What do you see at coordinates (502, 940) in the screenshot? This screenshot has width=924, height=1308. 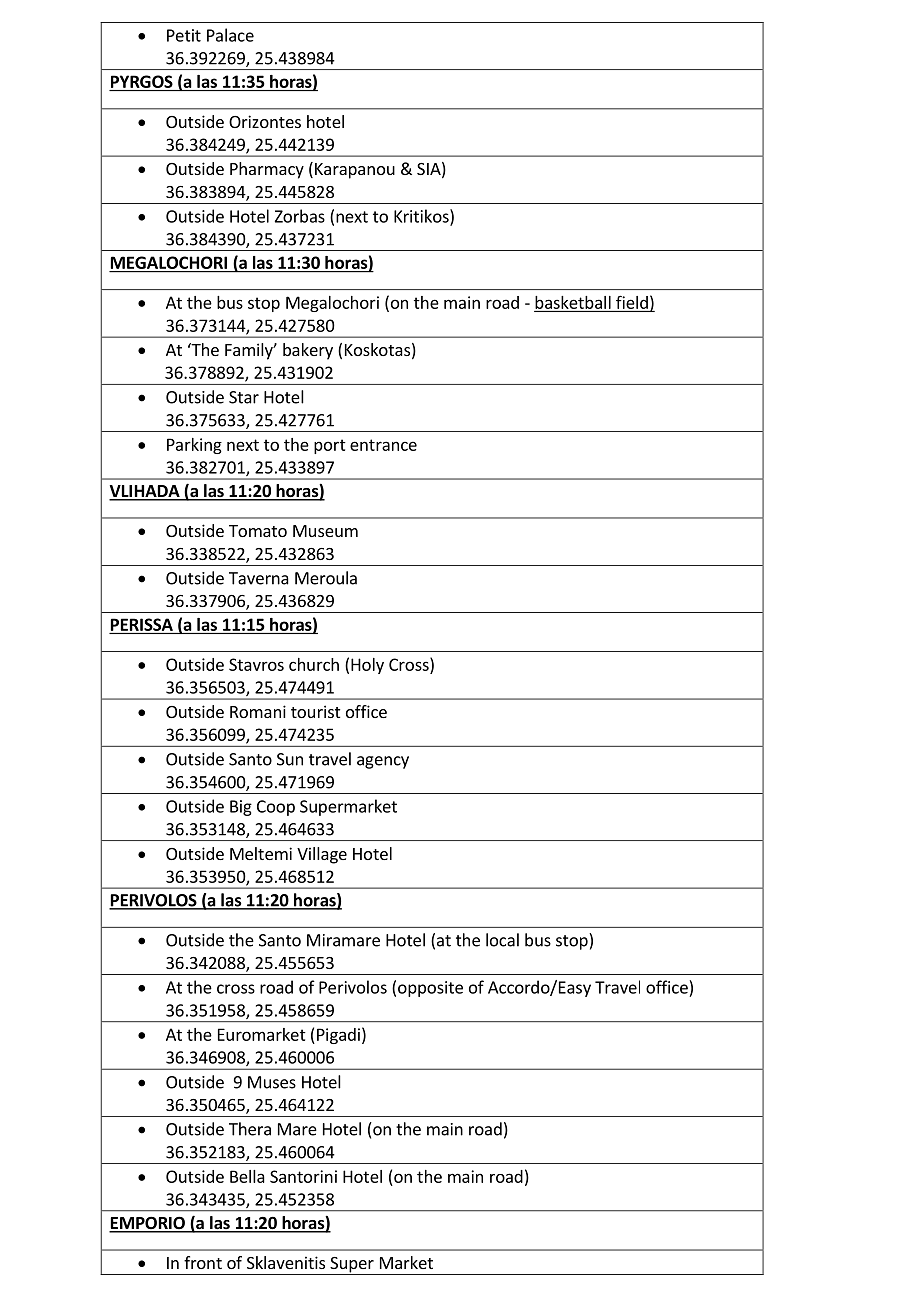 I see `local` at bounding box center [502, 940].
